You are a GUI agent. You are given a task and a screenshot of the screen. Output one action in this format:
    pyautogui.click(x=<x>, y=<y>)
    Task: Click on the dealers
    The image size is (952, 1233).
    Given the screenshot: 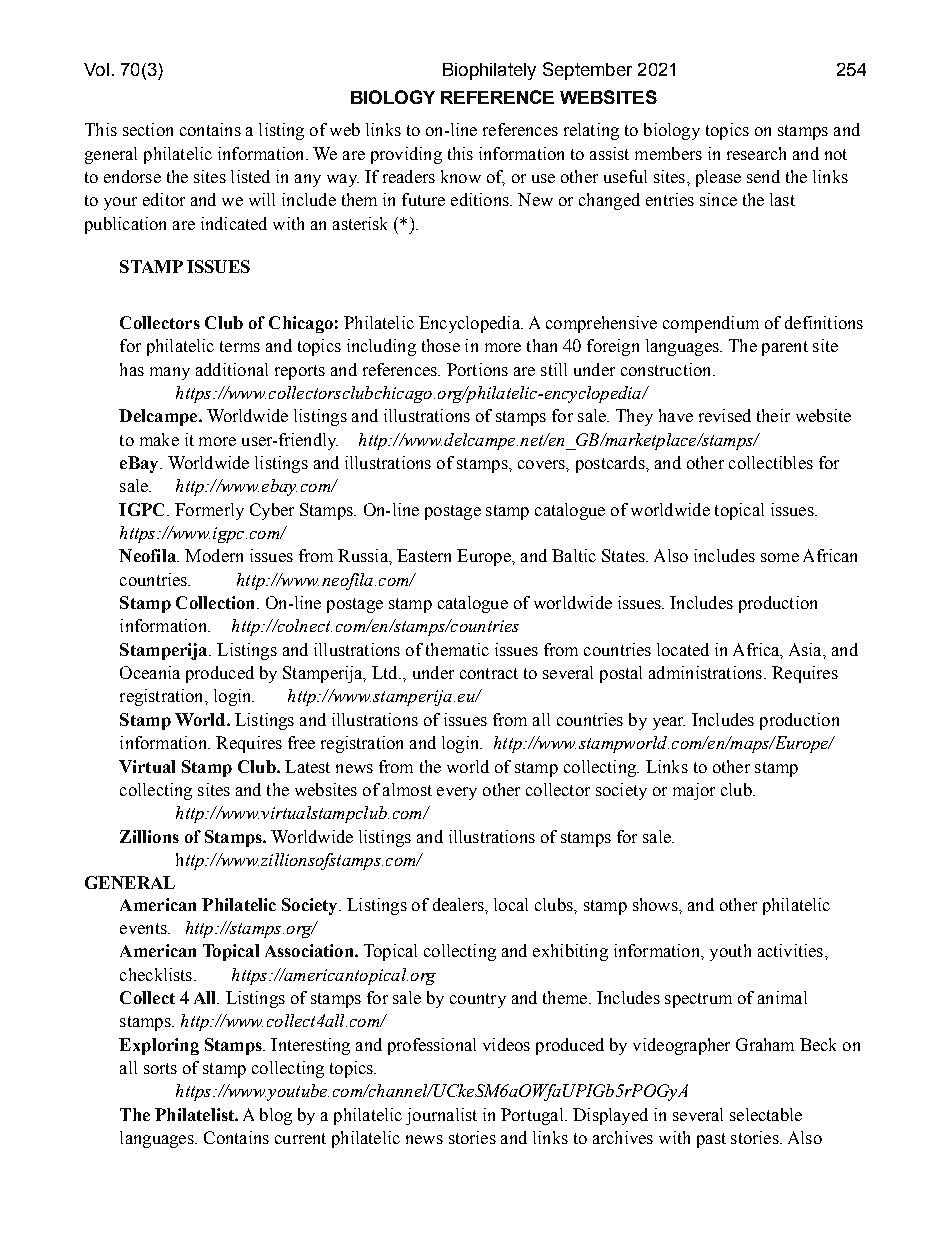 What is the action you would take?
    pyautogui.click(x=459, y=904)
